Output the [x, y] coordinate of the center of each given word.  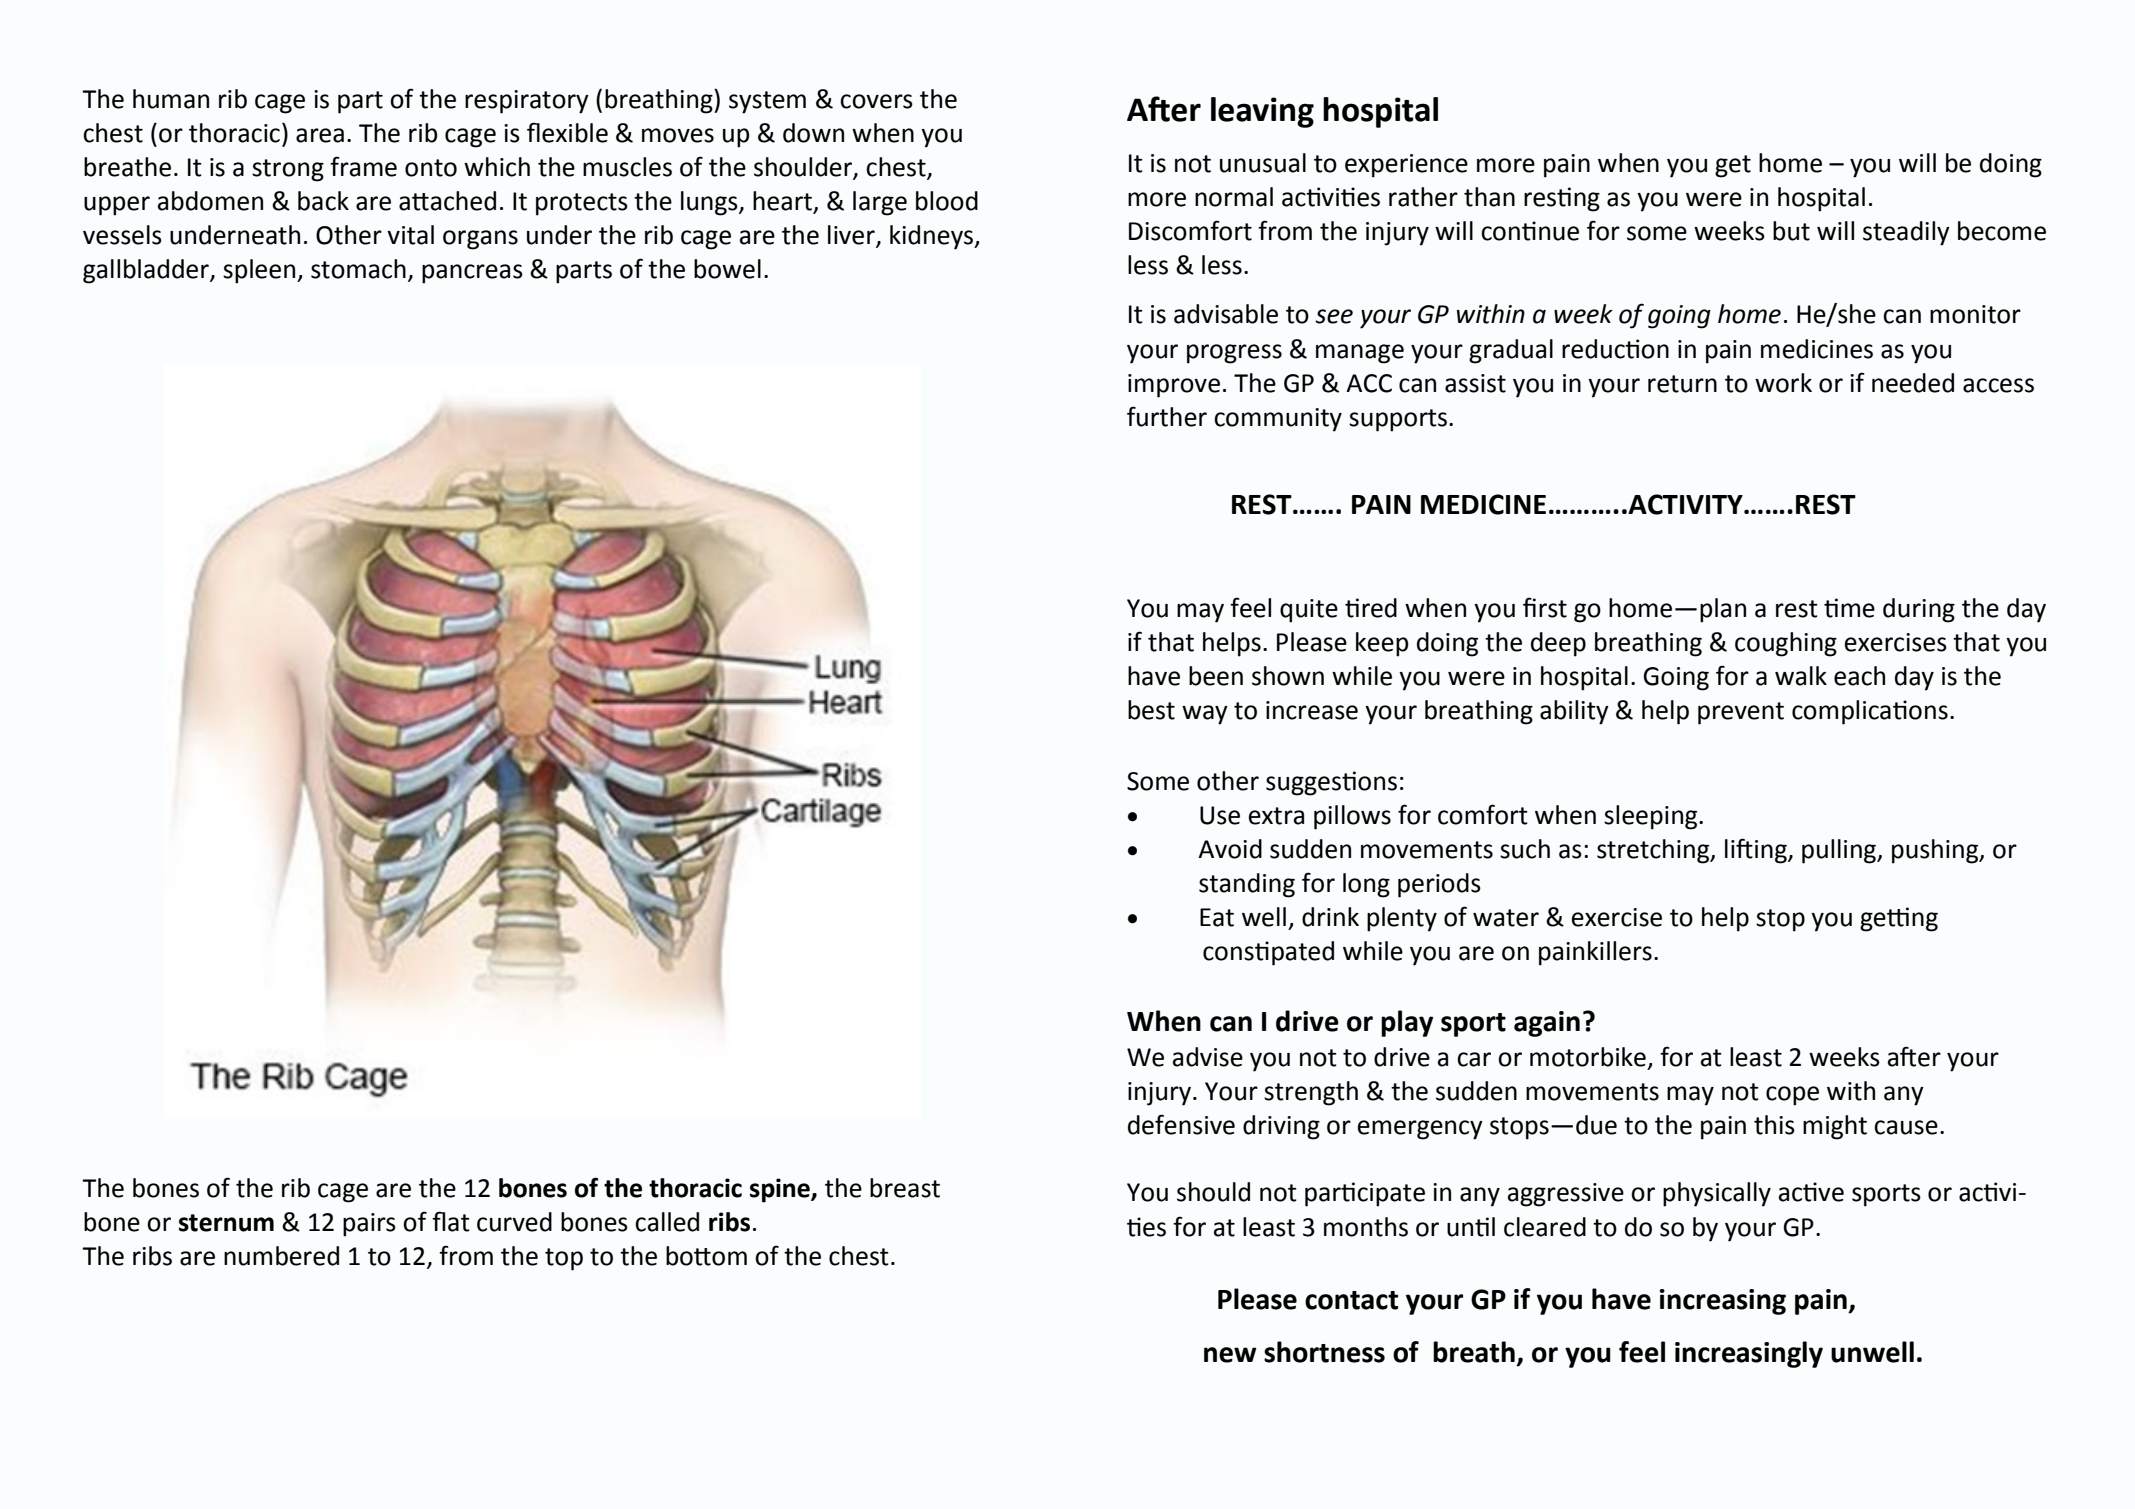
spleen [260, 271]
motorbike [1588, 1057]
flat [451, 1221]
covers [876, 101]
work [1783, 383]
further [1167, 416]
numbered [281, 1256]
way [1205, 715]
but [1791, 231]
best [1151, 710]
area [320, 135]
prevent [1741, 713]
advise [1208, 1057]
